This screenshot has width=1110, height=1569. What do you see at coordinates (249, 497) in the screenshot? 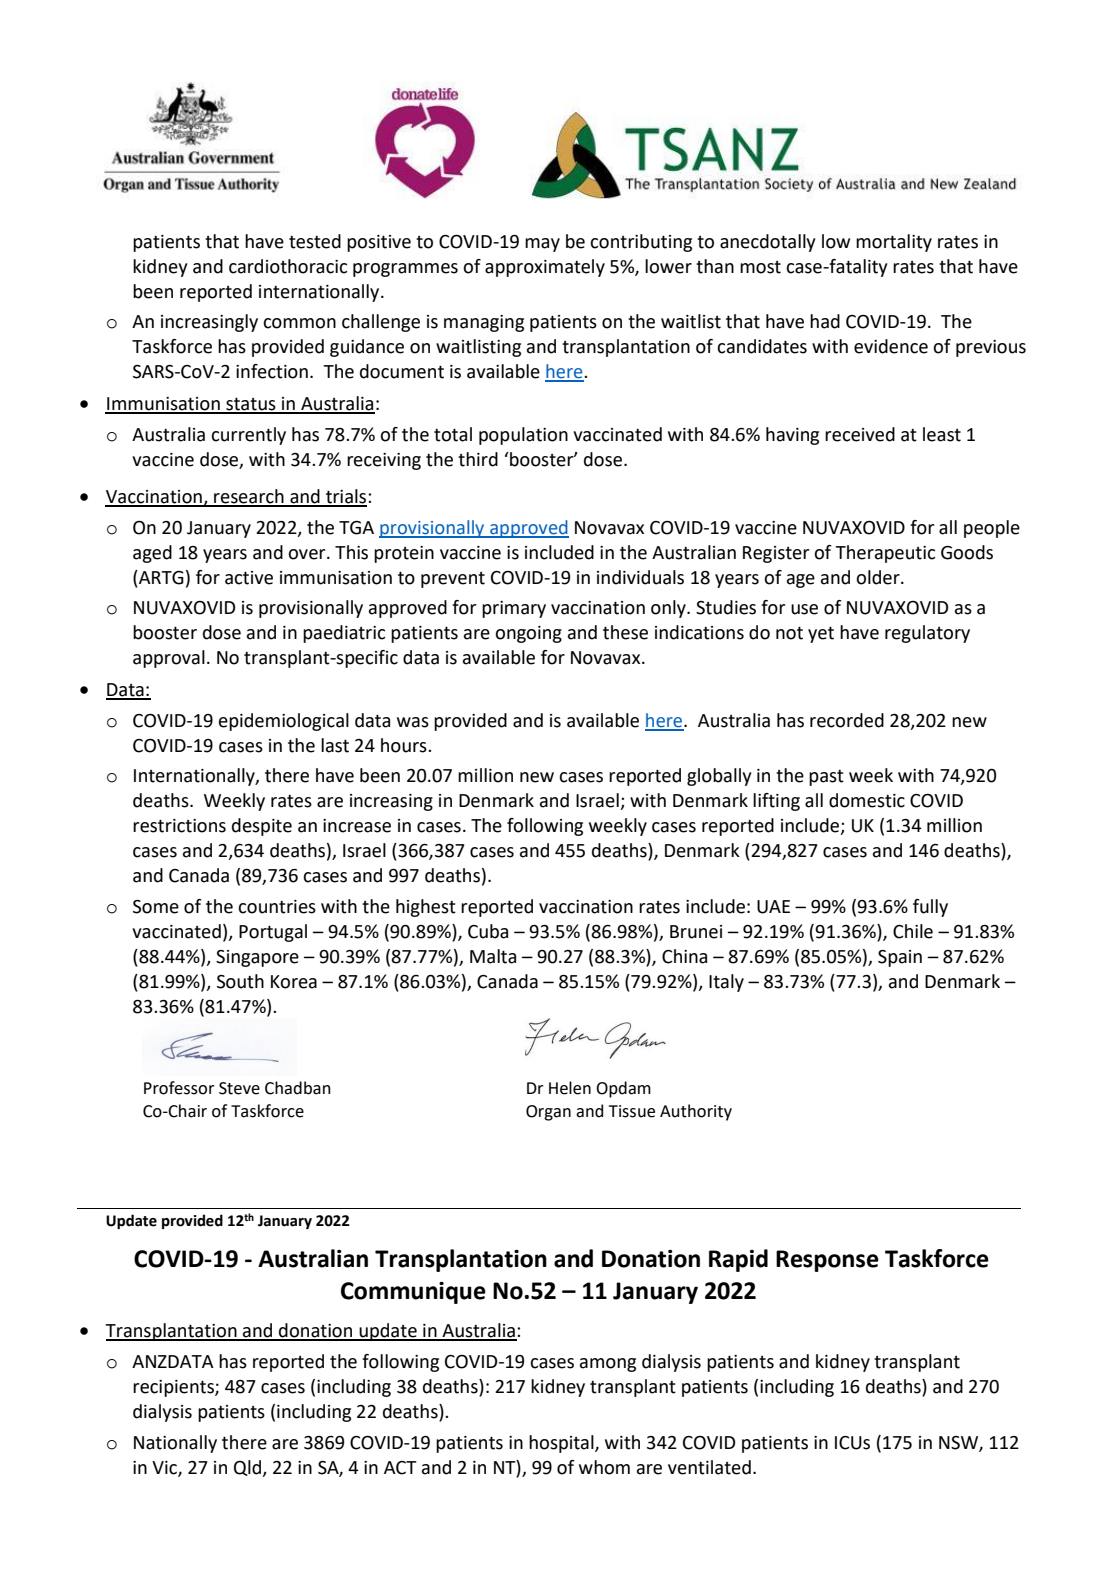
I see `research` at bounding box center [249, 497].
